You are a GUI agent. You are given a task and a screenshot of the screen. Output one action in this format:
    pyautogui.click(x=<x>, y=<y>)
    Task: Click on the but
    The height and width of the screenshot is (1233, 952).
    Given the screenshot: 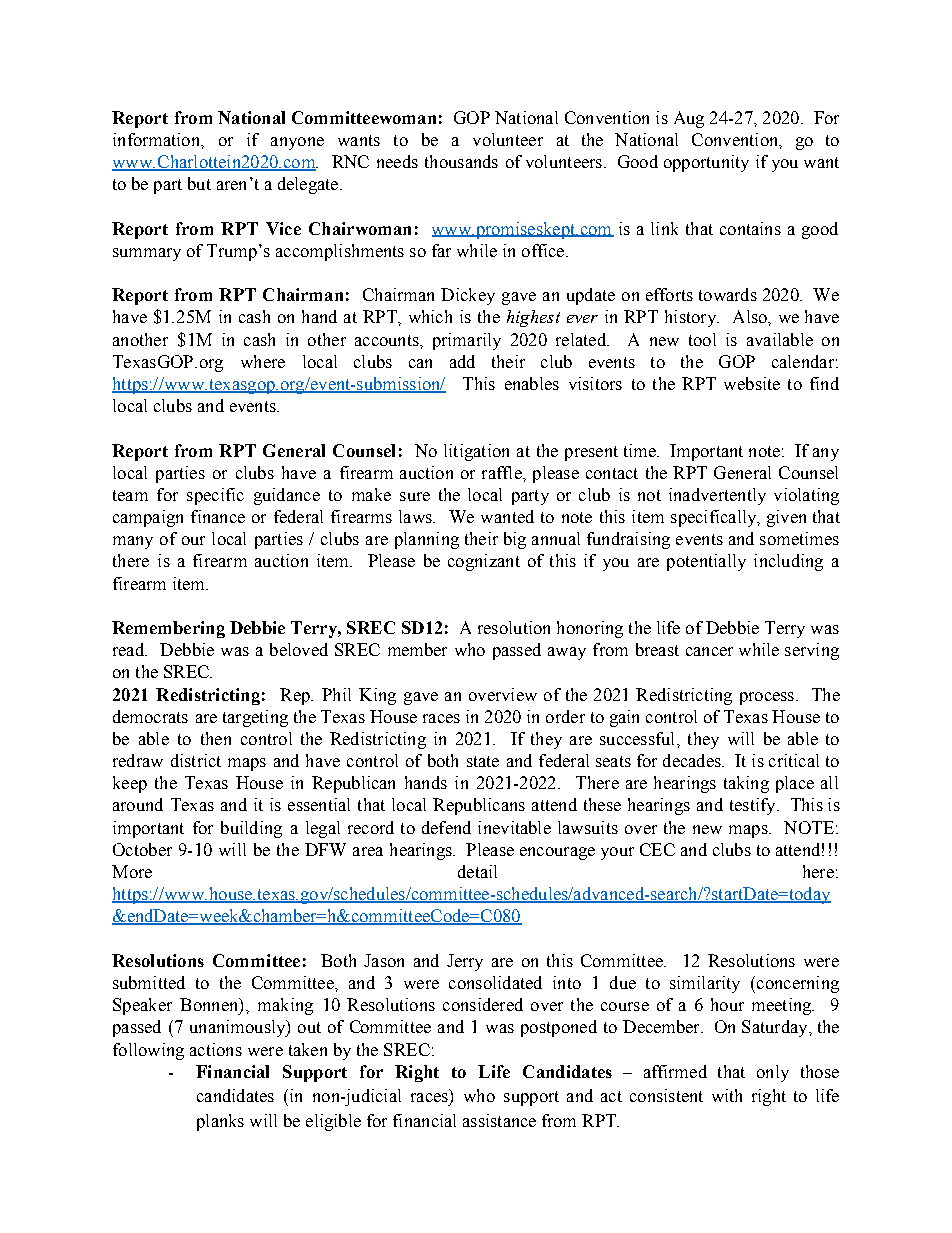 What is the action you would take?
    pyautogui.click(x=199, y=183)
